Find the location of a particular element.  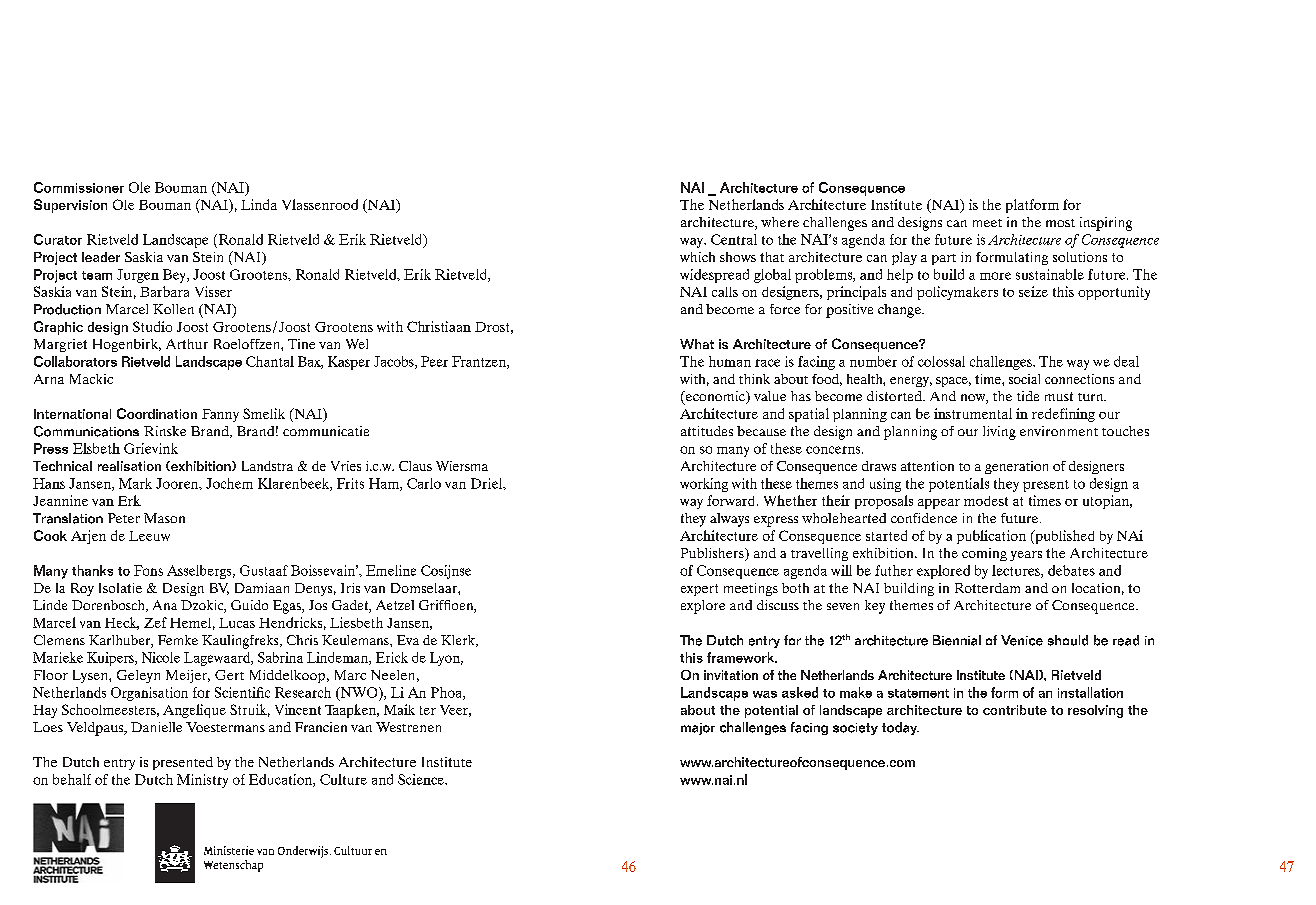

Linda is located at coordinates (259, 204).
